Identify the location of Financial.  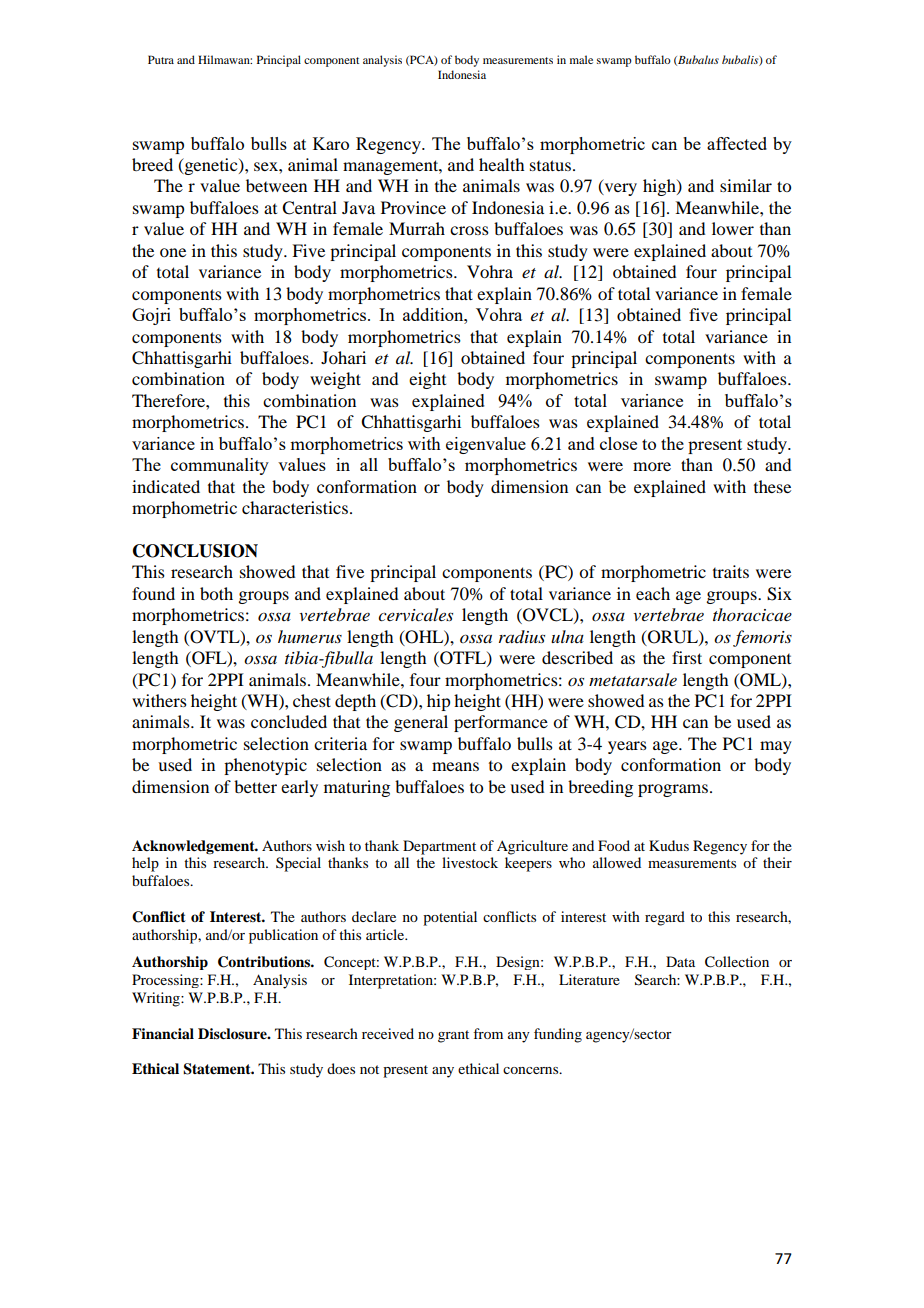
(163, 1034).
